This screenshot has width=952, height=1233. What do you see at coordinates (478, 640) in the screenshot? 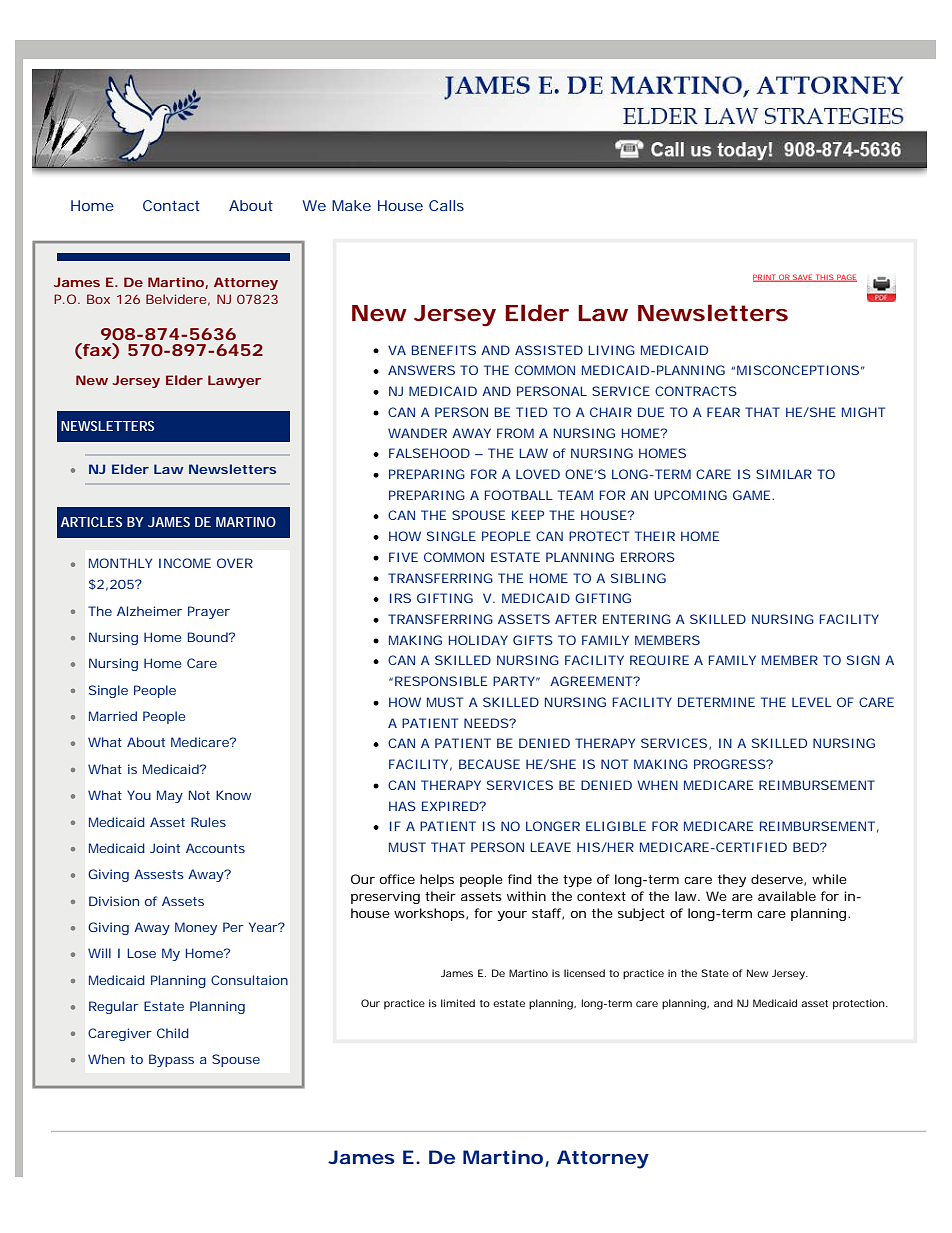
I see `HOLIDAY` at bounding box center [478, 640].
